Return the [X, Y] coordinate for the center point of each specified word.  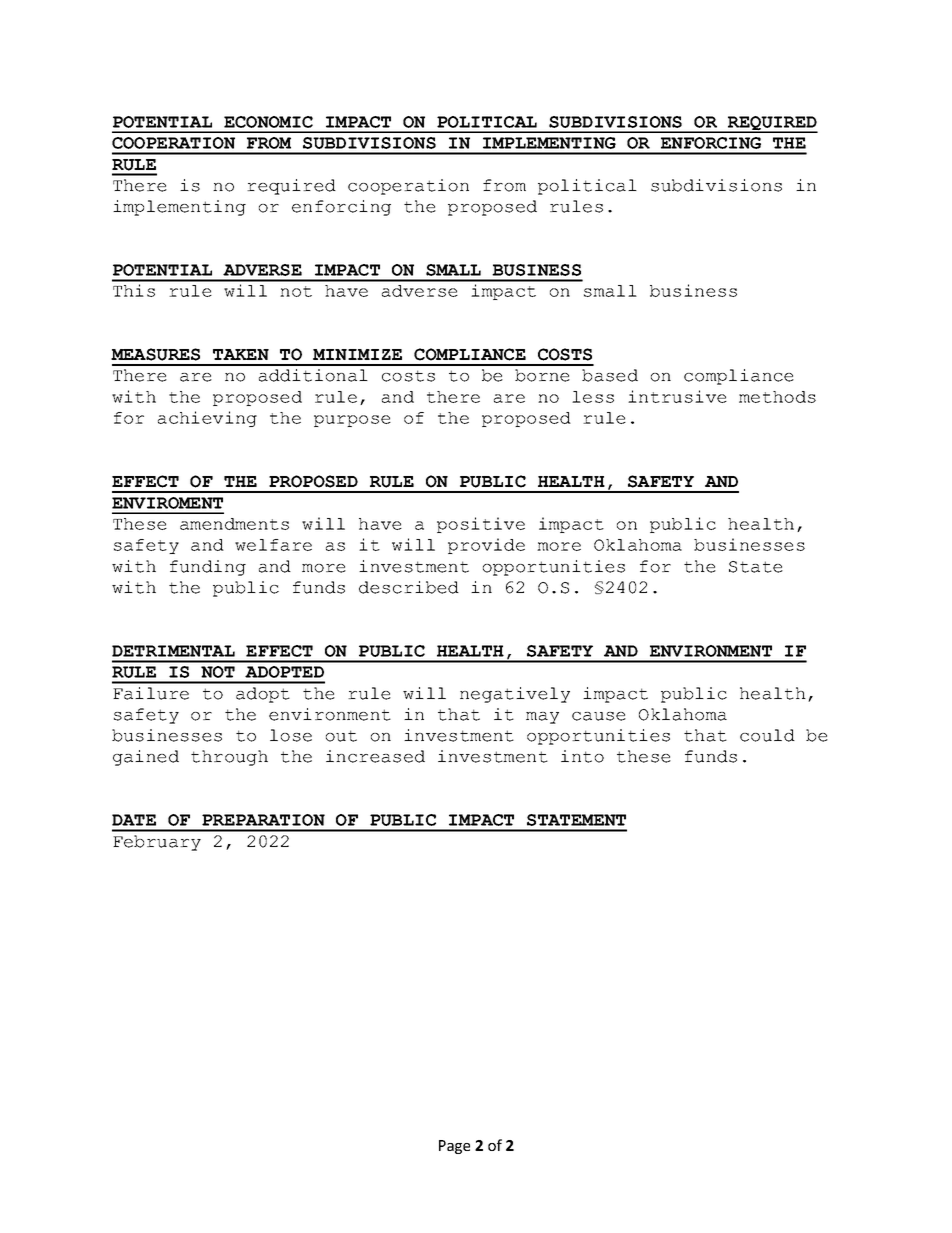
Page [454, 1147]
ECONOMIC [268, 122]
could [767, 735]
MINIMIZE [357, 354]
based [610, 375]
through [229, 758]
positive [481, 525]
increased [375, 756]
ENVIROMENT [167, 503]
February [157, 843]
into [582, 756]
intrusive [677, 396]
